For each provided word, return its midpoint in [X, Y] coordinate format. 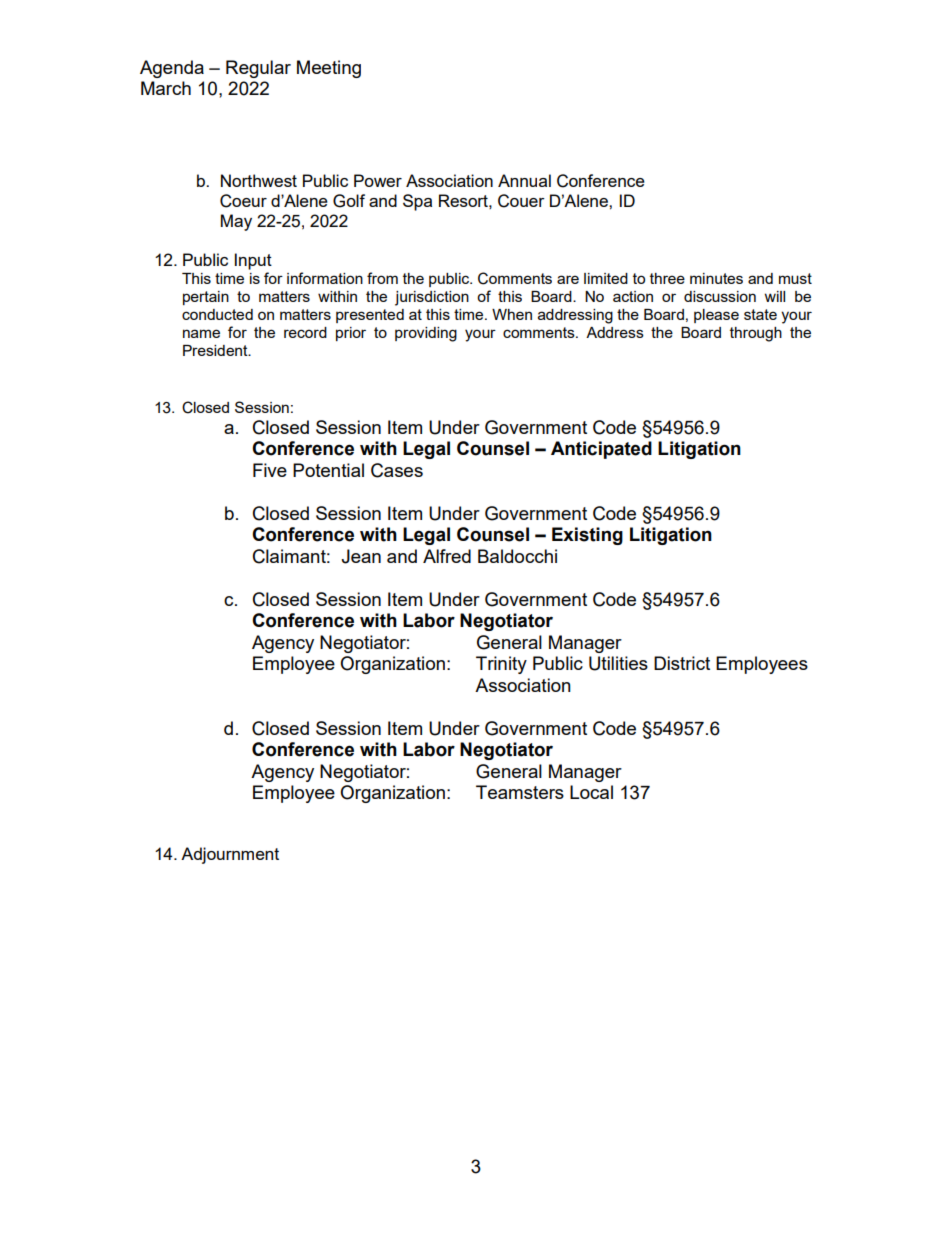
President [216, 350]
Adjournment [230, 855]
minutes [716, 278]
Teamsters [520, 792]
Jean [361, 556]
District [682, 663]
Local [591, 792]
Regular [258, 69]
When [512, 314]
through [756, 334]
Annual [524, 180]
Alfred [447, 556]
